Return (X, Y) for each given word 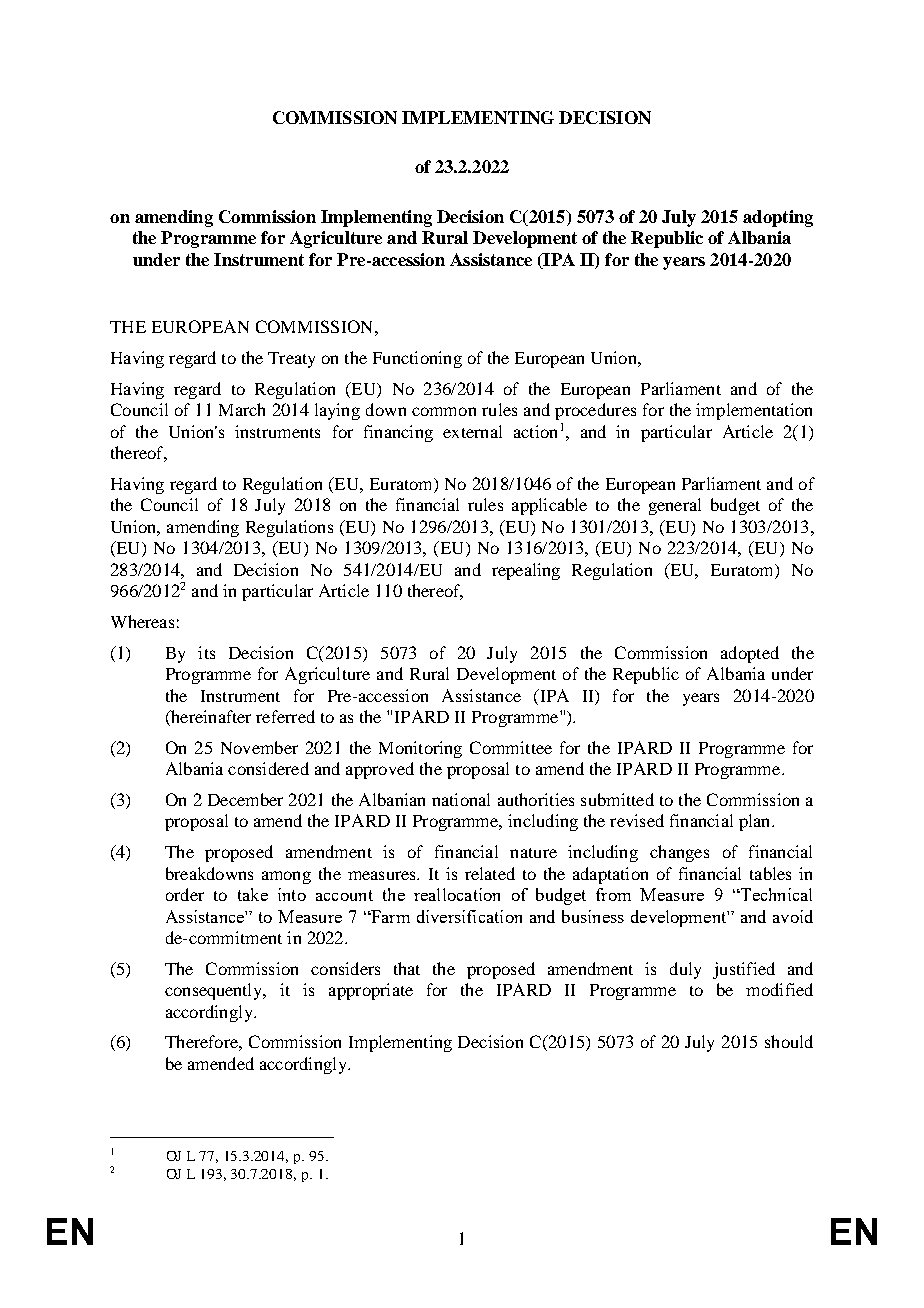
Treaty (291, 360)
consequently (215, 991)
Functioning (417, 359)
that (407, 968)
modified (779, 989)
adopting (778, 218)
